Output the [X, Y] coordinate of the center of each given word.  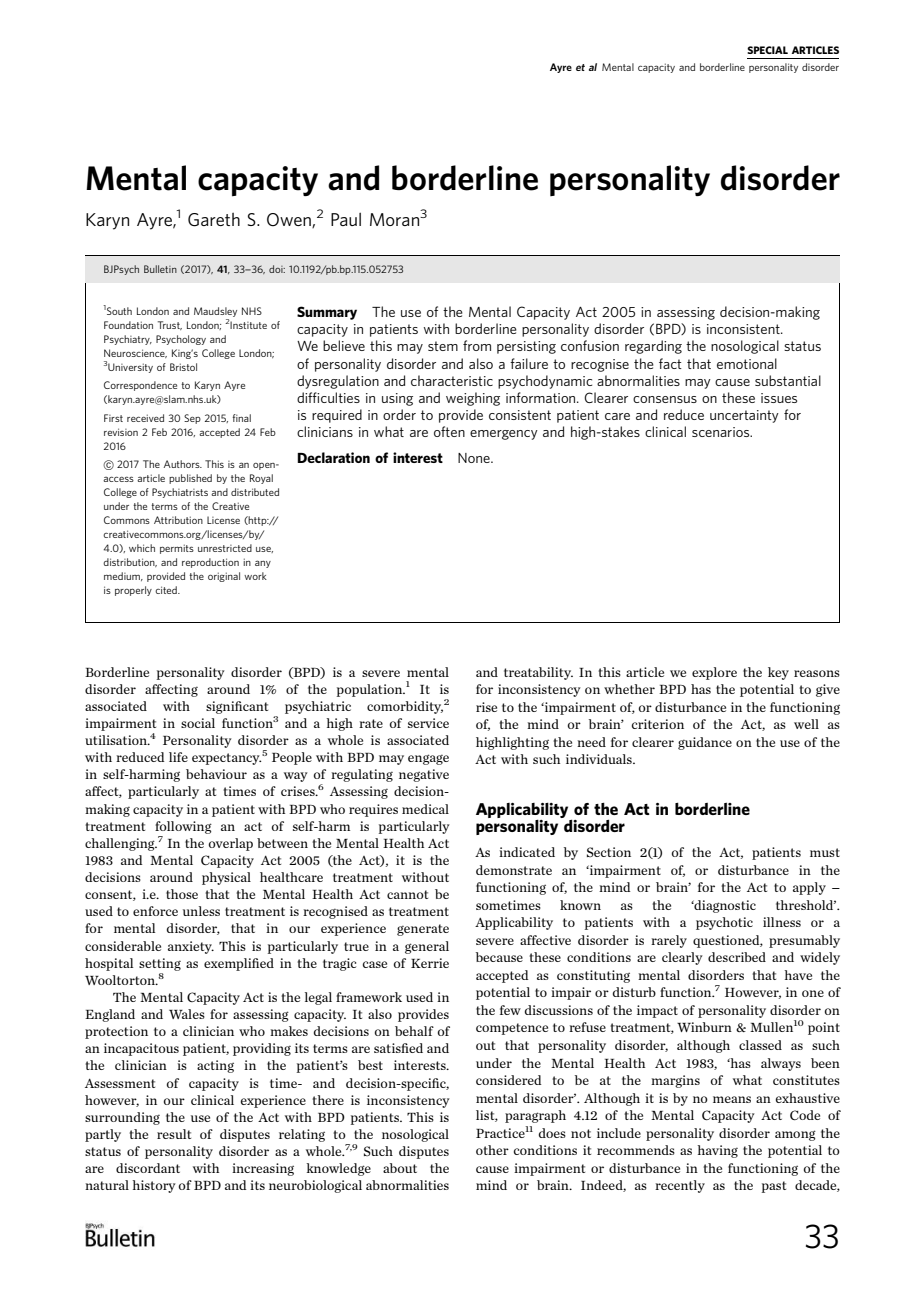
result [174, 1134]
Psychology [181, 340]
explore [714, 673]
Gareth [214, 220]
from [477, 345]
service [428, 723]
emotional [747, 363]
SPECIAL [767, 50]
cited [167, 590]
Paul [346, 219]
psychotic [724, 923]
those [182, 894]
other [492, 1150]
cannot [407, 894]
